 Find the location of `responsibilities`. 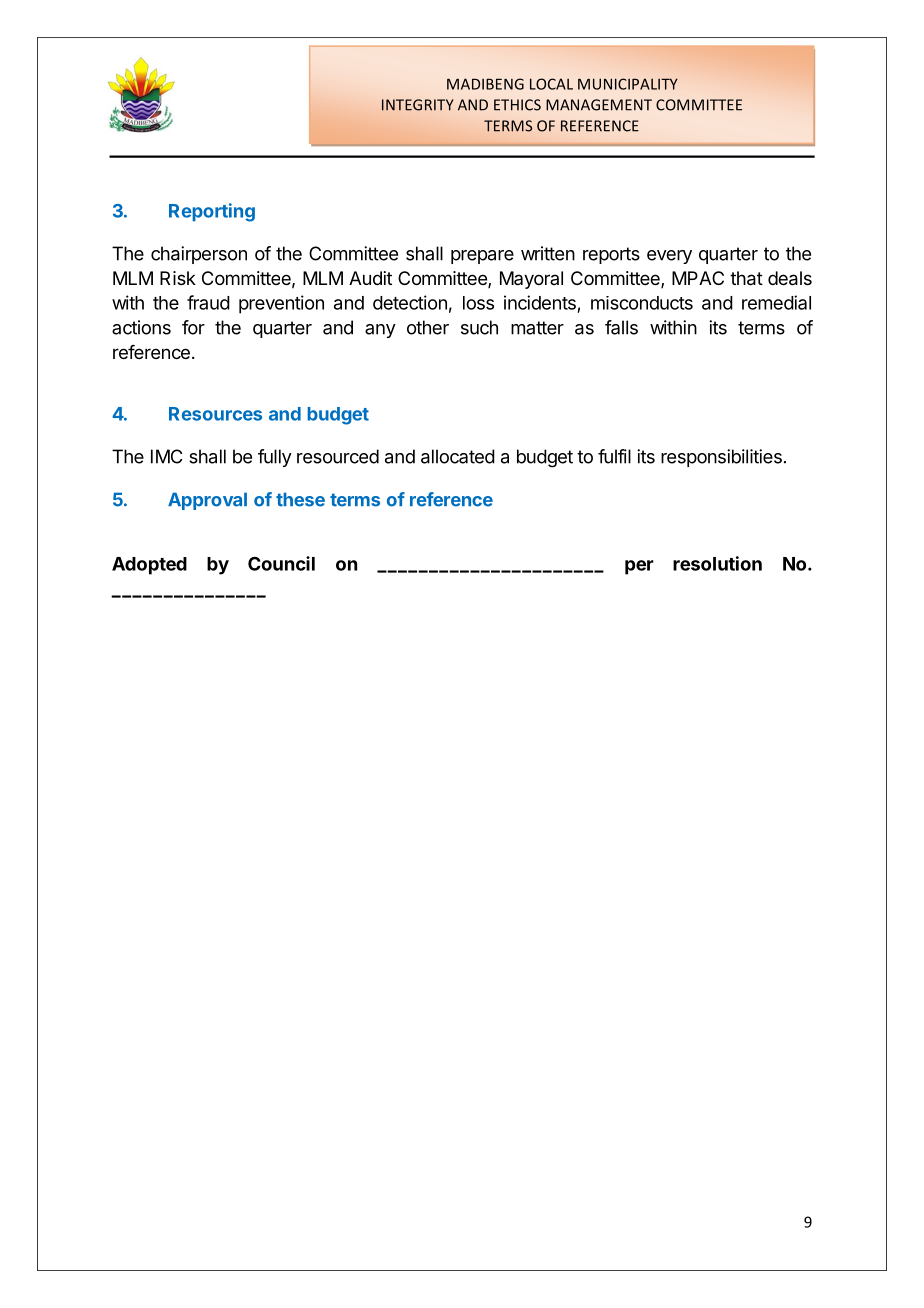

responsibilities is located at coordinates (721, 458).
